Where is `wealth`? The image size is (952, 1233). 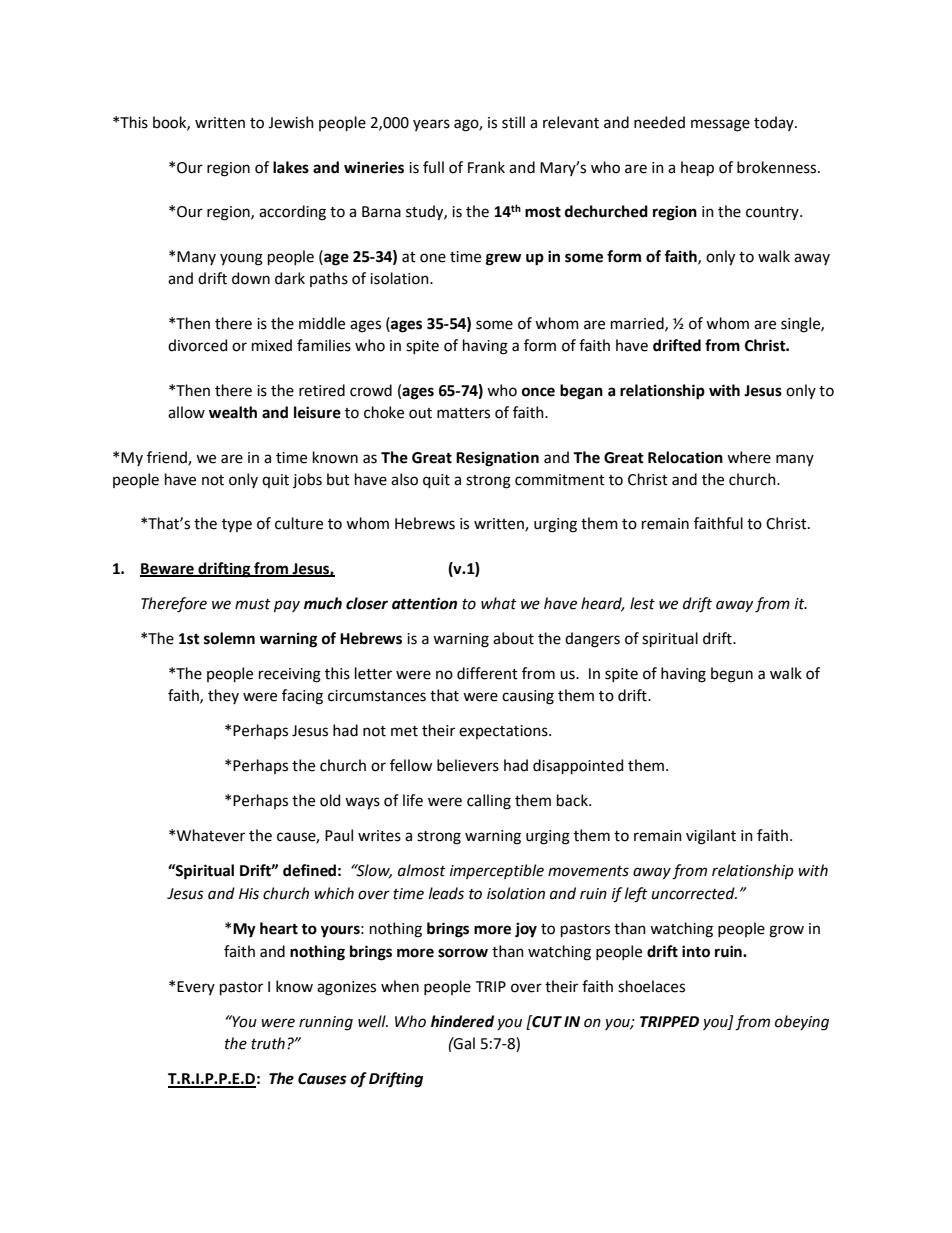 wealth is located at coordinates (233, 412).
